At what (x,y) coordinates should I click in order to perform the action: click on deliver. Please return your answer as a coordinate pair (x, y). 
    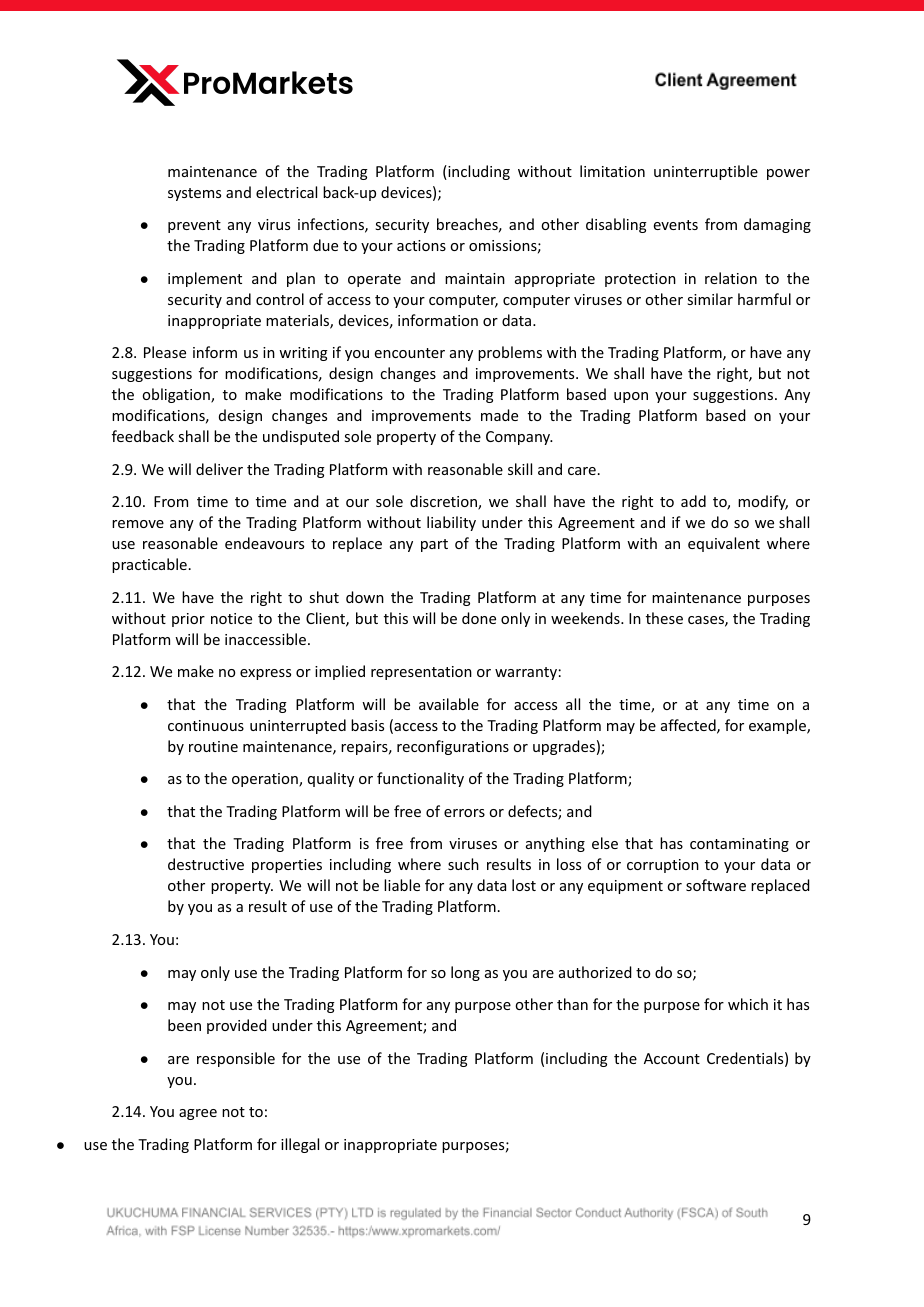
    Looking at the image, I should click on (219, 469).
